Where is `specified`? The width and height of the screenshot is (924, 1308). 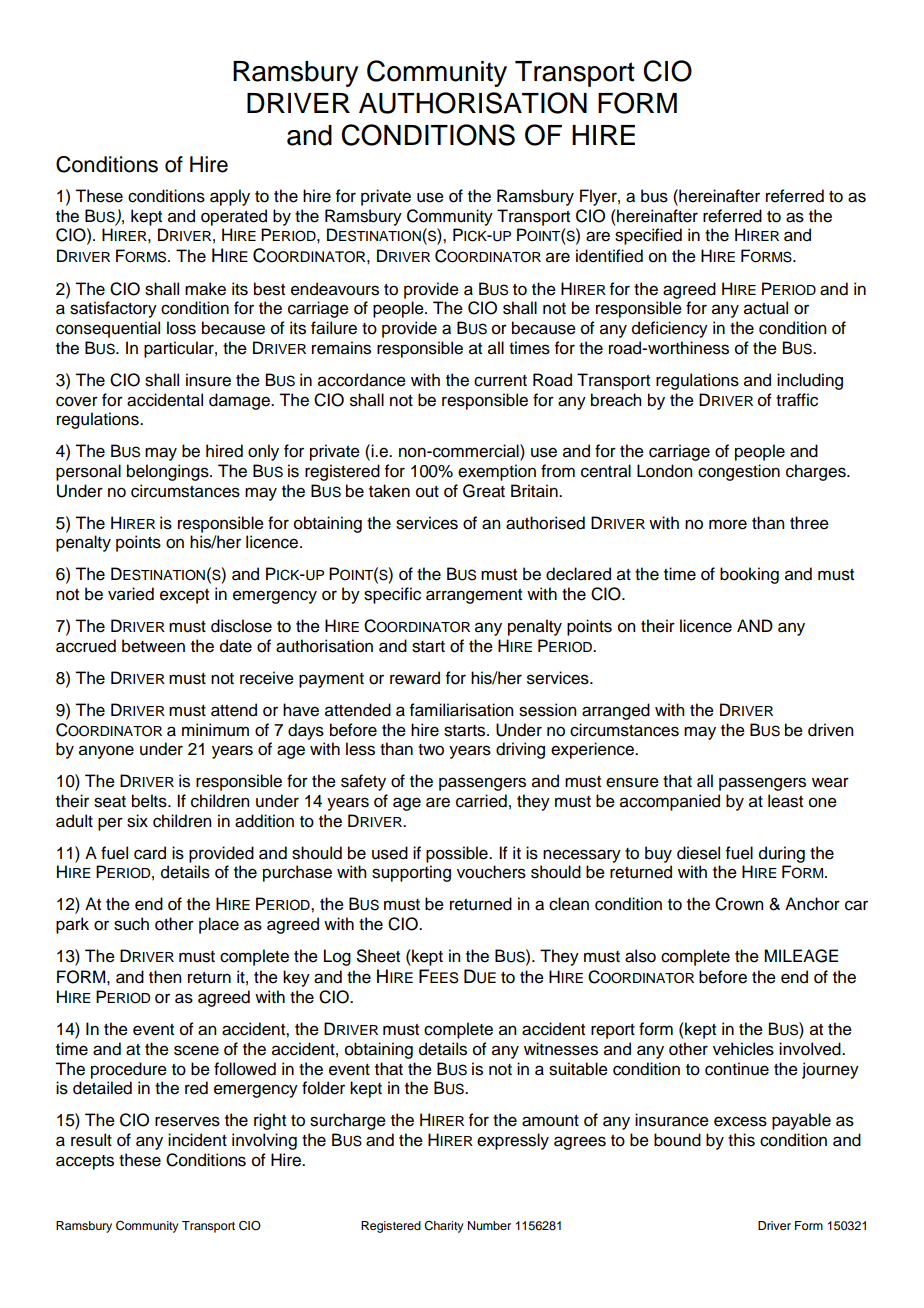 specified is located at coordinates (648, 236).
